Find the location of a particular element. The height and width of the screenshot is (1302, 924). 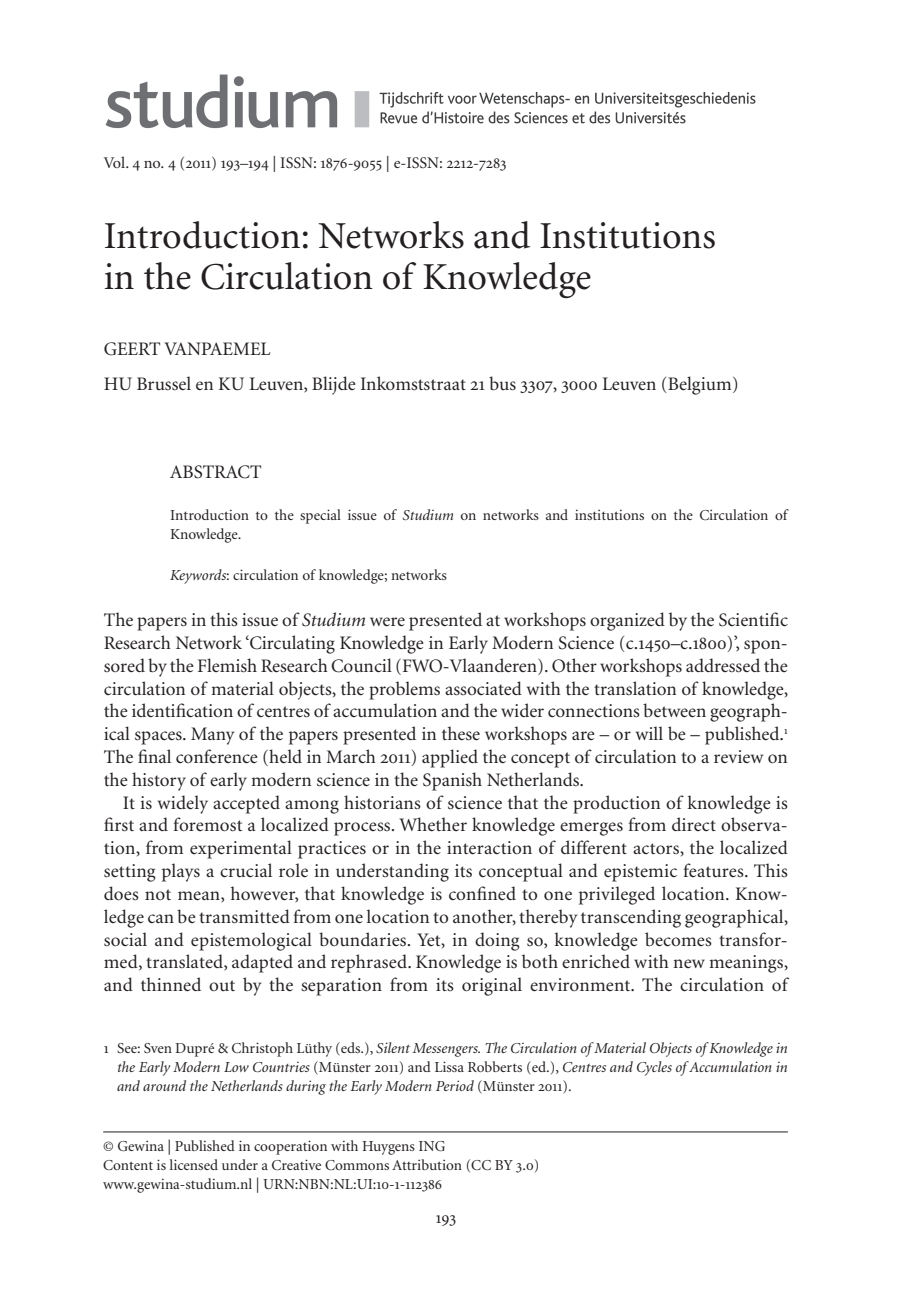

Cycles is located at coordinates (654, 1068).
